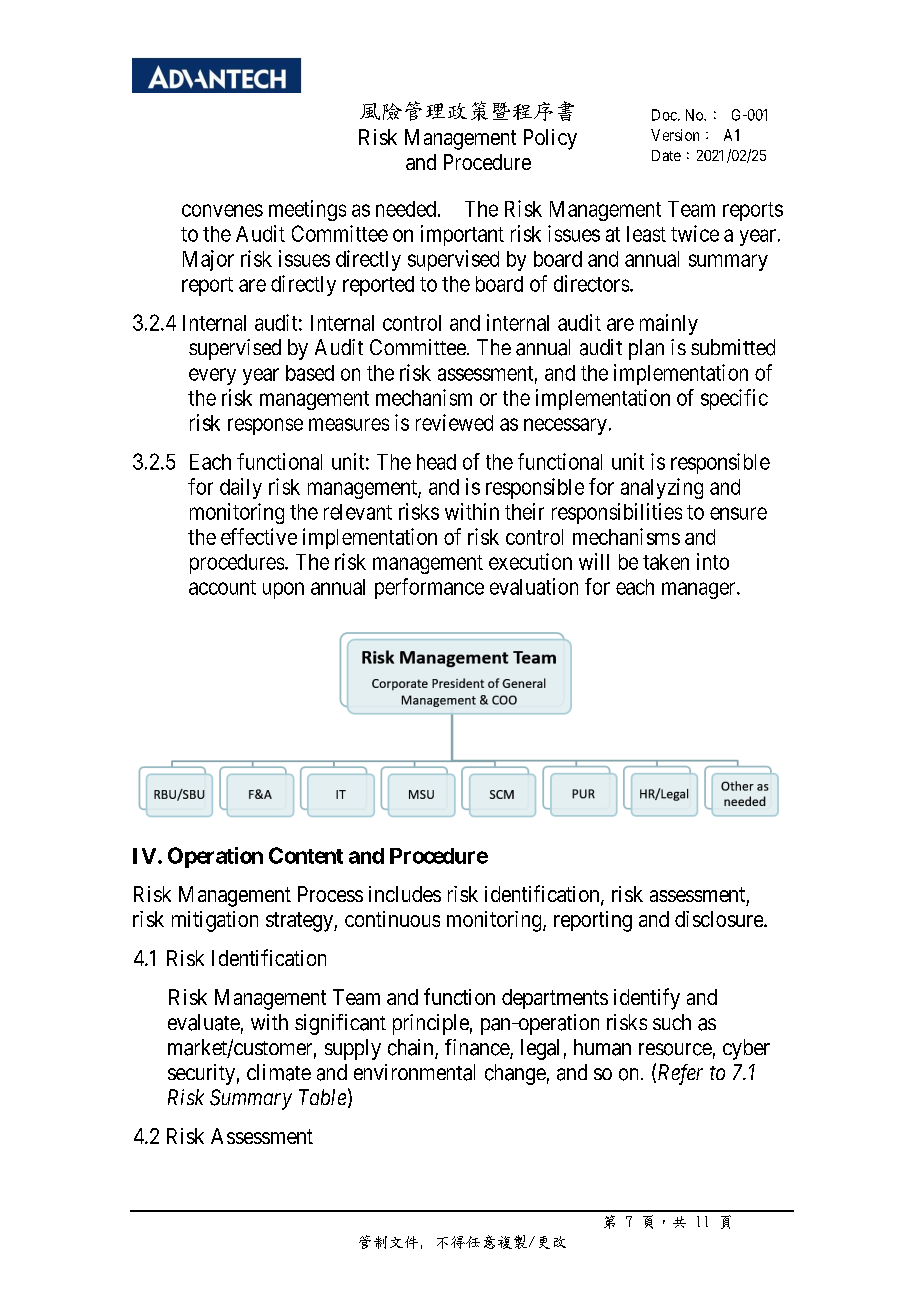 This page has height=1308, width=924. I want to click on important, so click(462, 235).
